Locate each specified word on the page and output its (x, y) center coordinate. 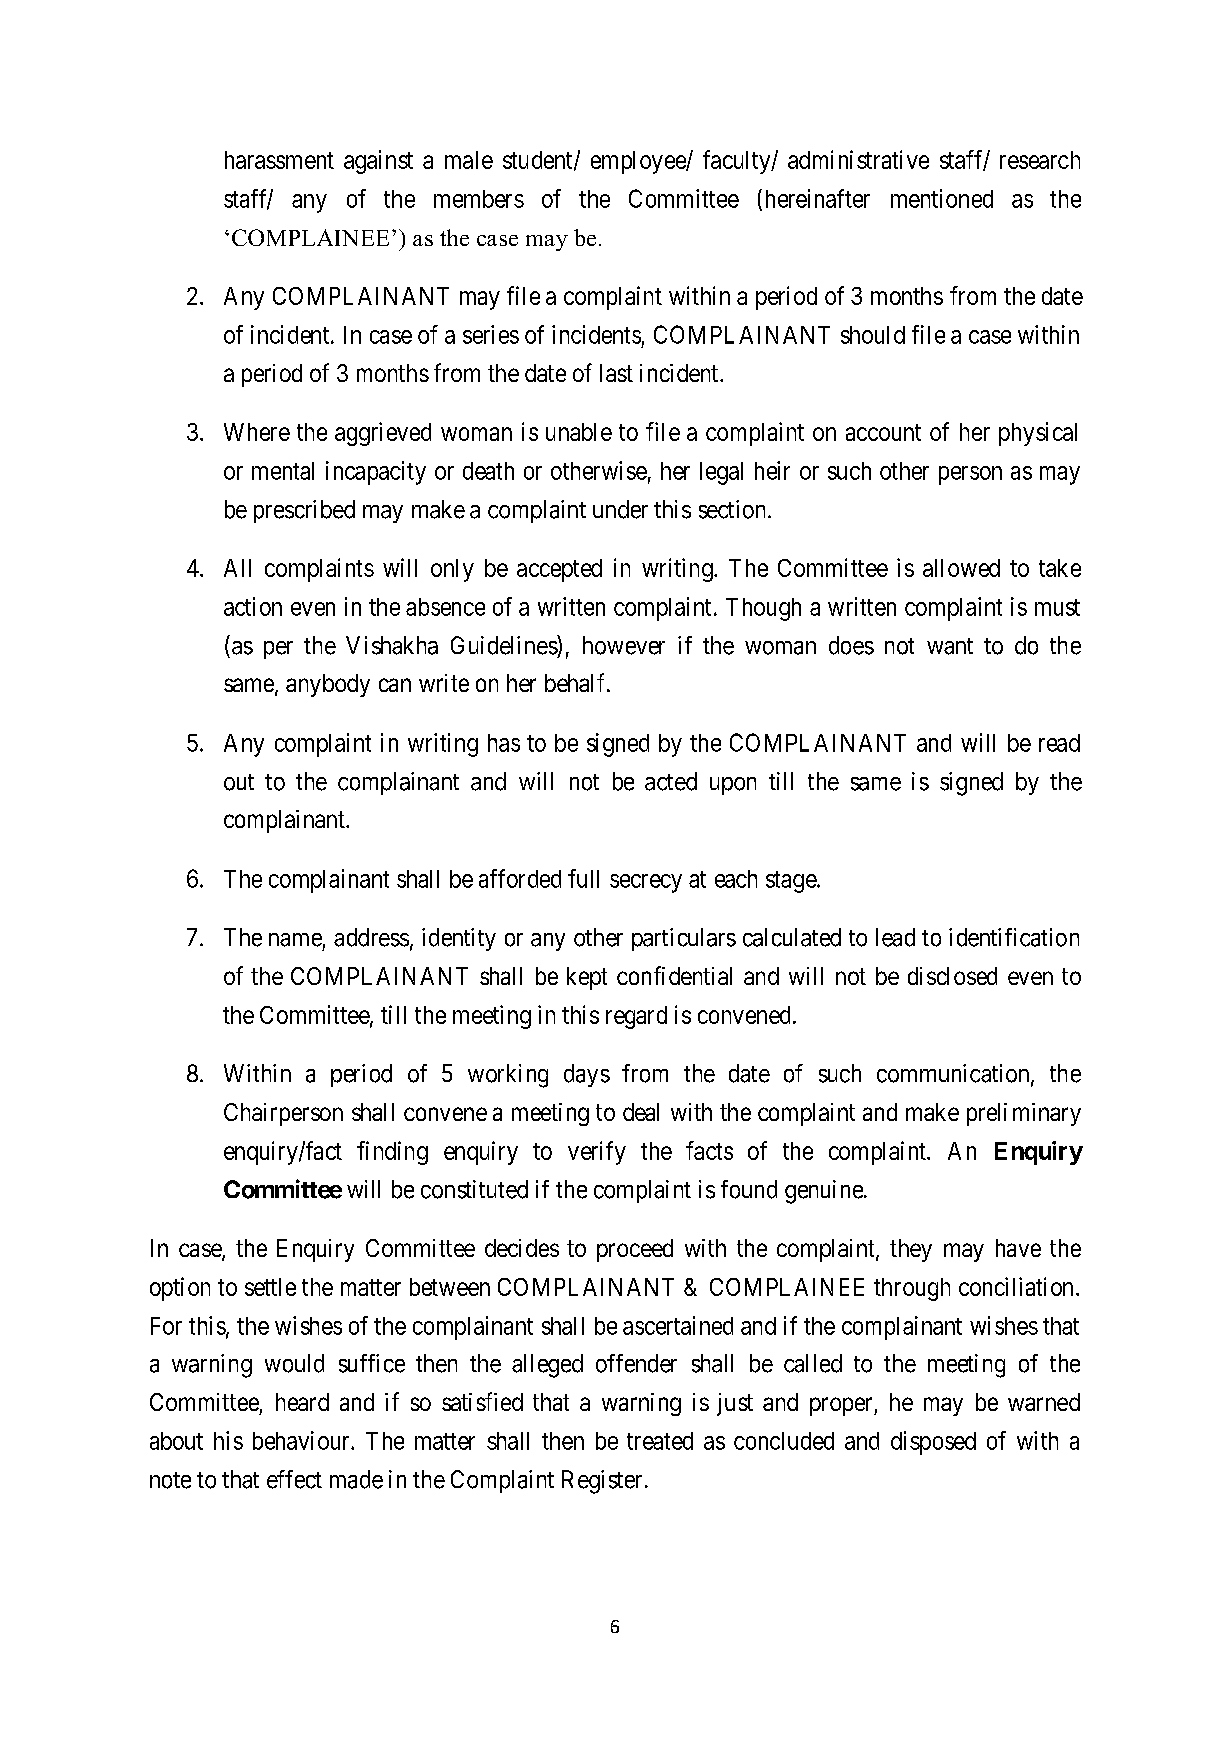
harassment (279, 160)
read (1059, 743)
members (479, 199)
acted (671, 781)
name (295, 940)
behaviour (302, 1440)
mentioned (942, 198)
